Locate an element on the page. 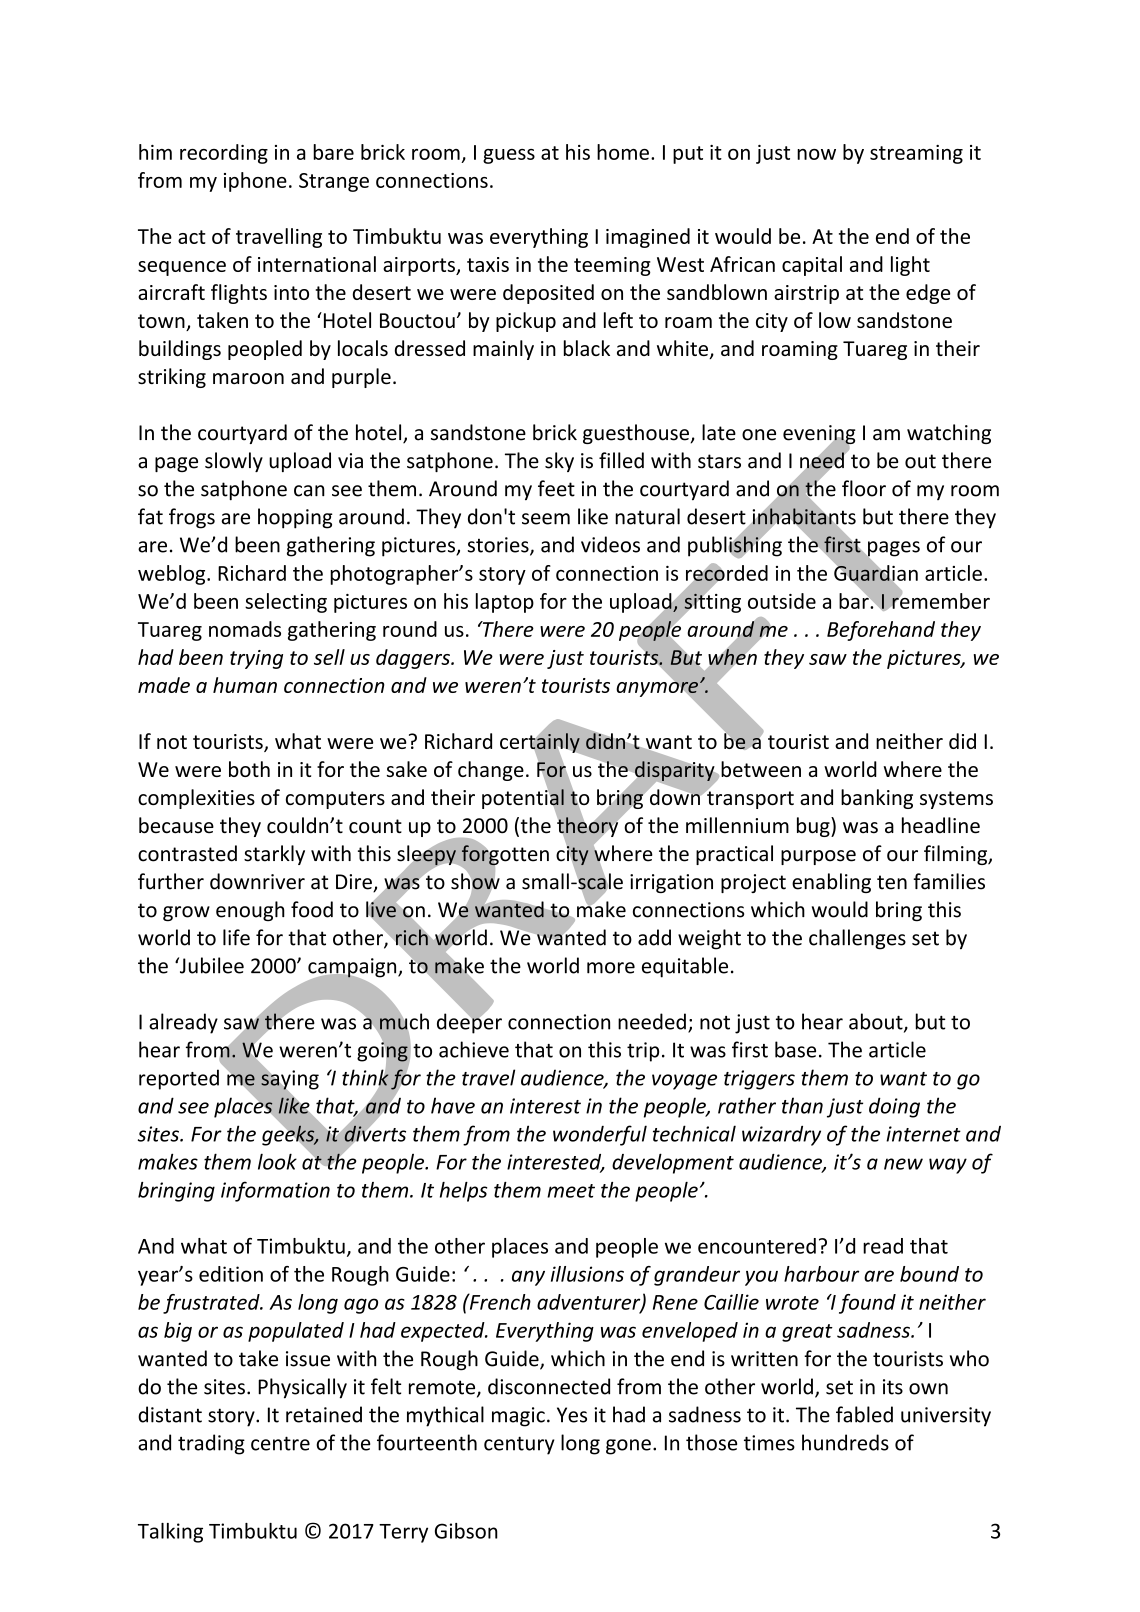 The image size is (1140, 1612). starkly is located at coordinates (274, 855).
